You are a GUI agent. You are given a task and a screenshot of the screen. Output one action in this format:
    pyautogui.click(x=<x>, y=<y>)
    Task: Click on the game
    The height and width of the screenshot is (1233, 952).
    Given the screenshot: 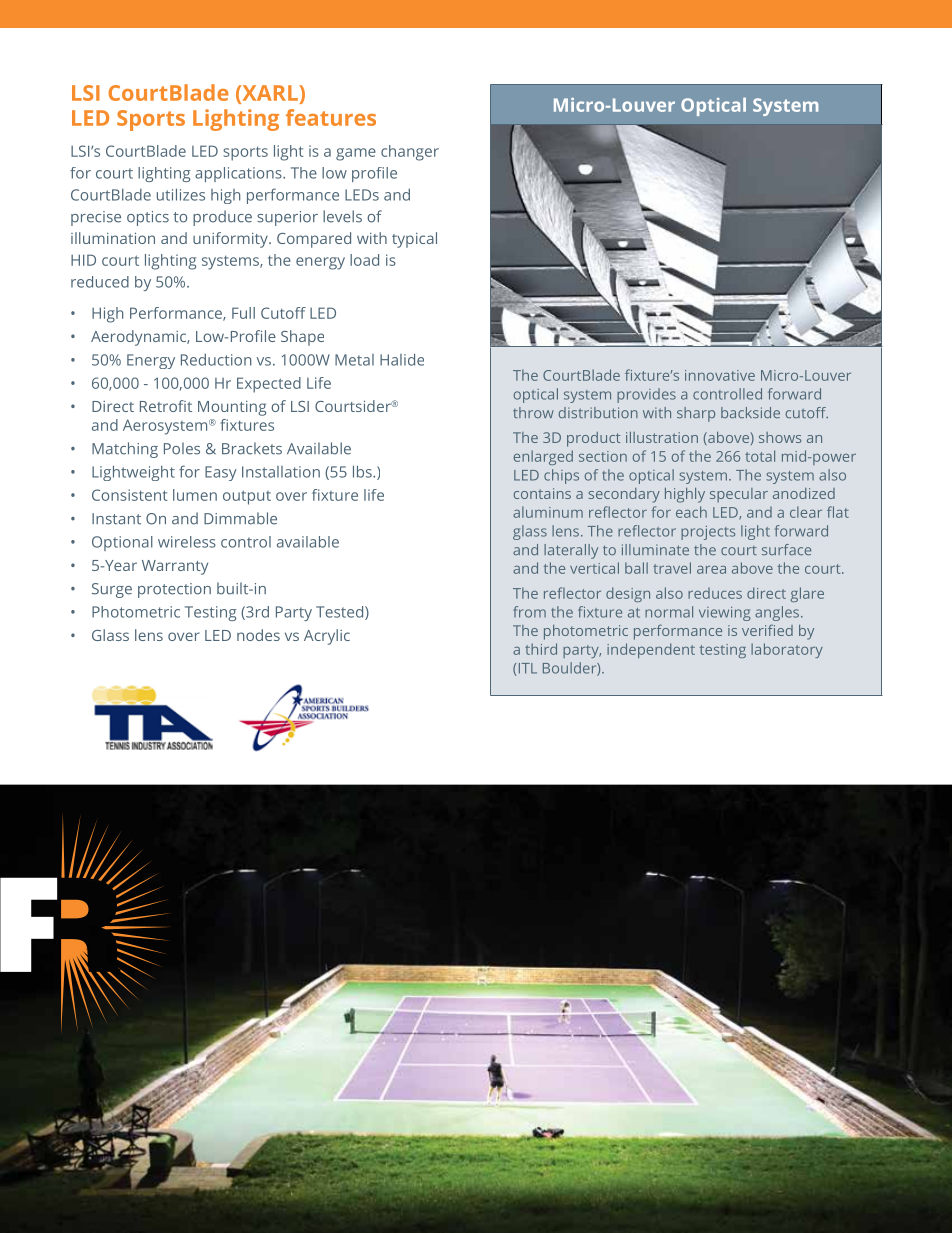 What is the action you would take?
    pyautogui.click(x=356, y=154)
